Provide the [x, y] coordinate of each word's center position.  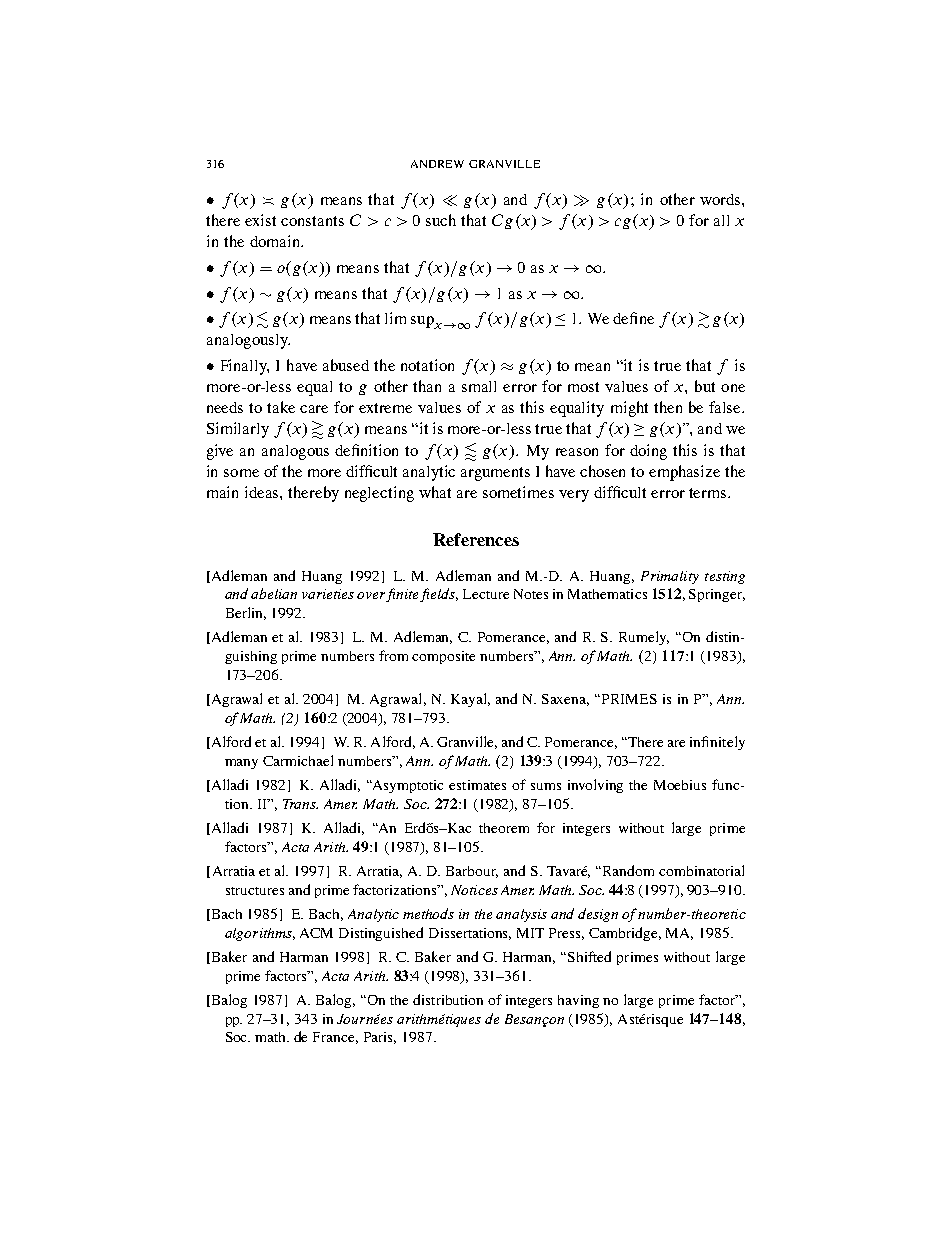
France [335, 1038]
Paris [380, 1038]
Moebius [680, 785]
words [721, 199]
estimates [477, 785]
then [668, 407]
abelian [274, 593]
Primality [670, 577]
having [578, 1001]
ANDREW [437, 164]
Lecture [486, 594]
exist [260, 220]
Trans [300, 804]
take [281, 407]
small [479, 386]
